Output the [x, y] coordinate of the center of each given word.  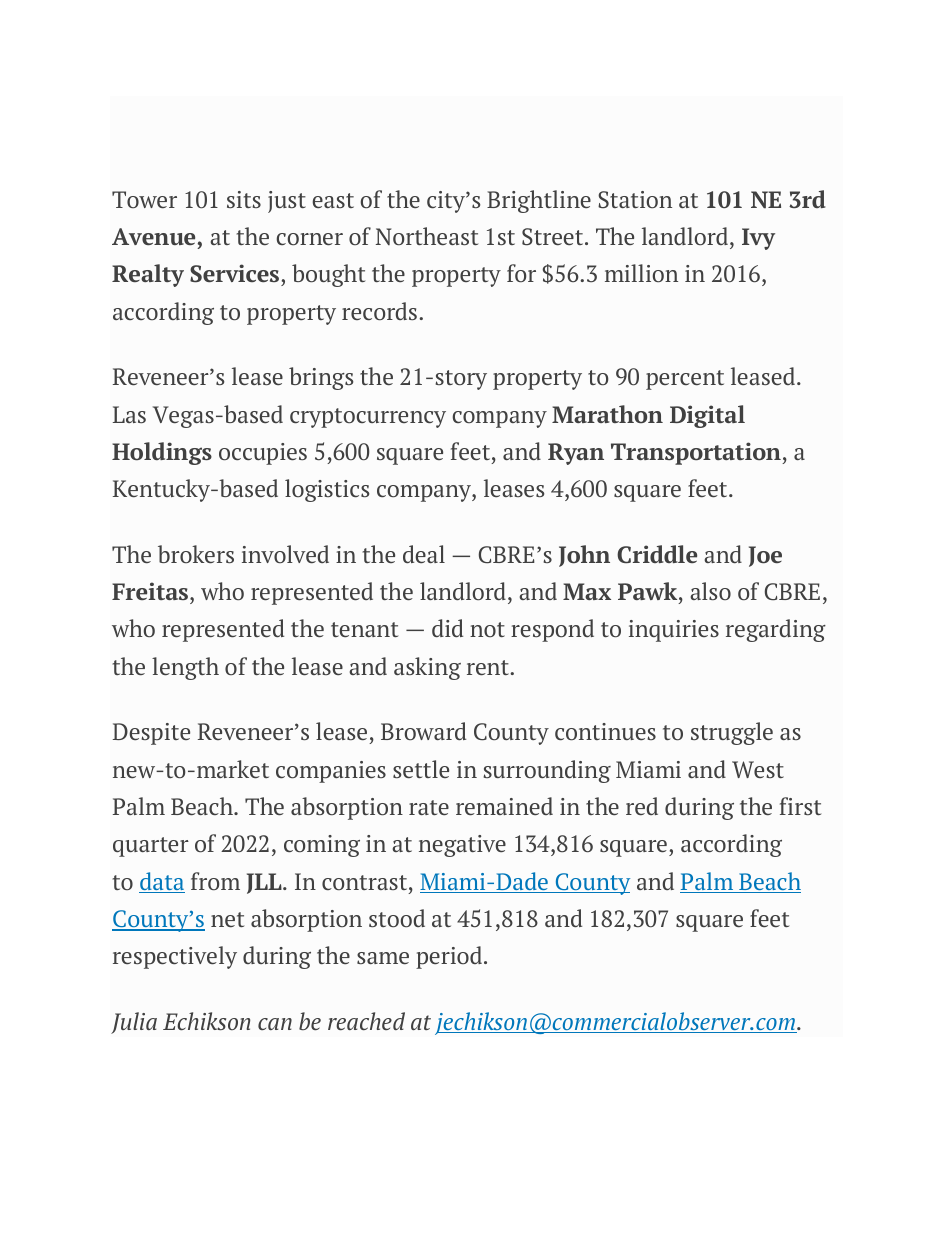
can [275, 1024]
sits [244, 199]
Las [129, 414]
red [642, 806]
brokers [196, 554]
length [185, 668]
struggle [732, 733]
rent [489, 668]
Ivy [758, 239]
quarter [151, 847]
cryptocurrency [368, 418]
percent [685, 380]
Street [554, 237]
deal [424, 554]
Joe [765, 556]
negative [462, 846]
